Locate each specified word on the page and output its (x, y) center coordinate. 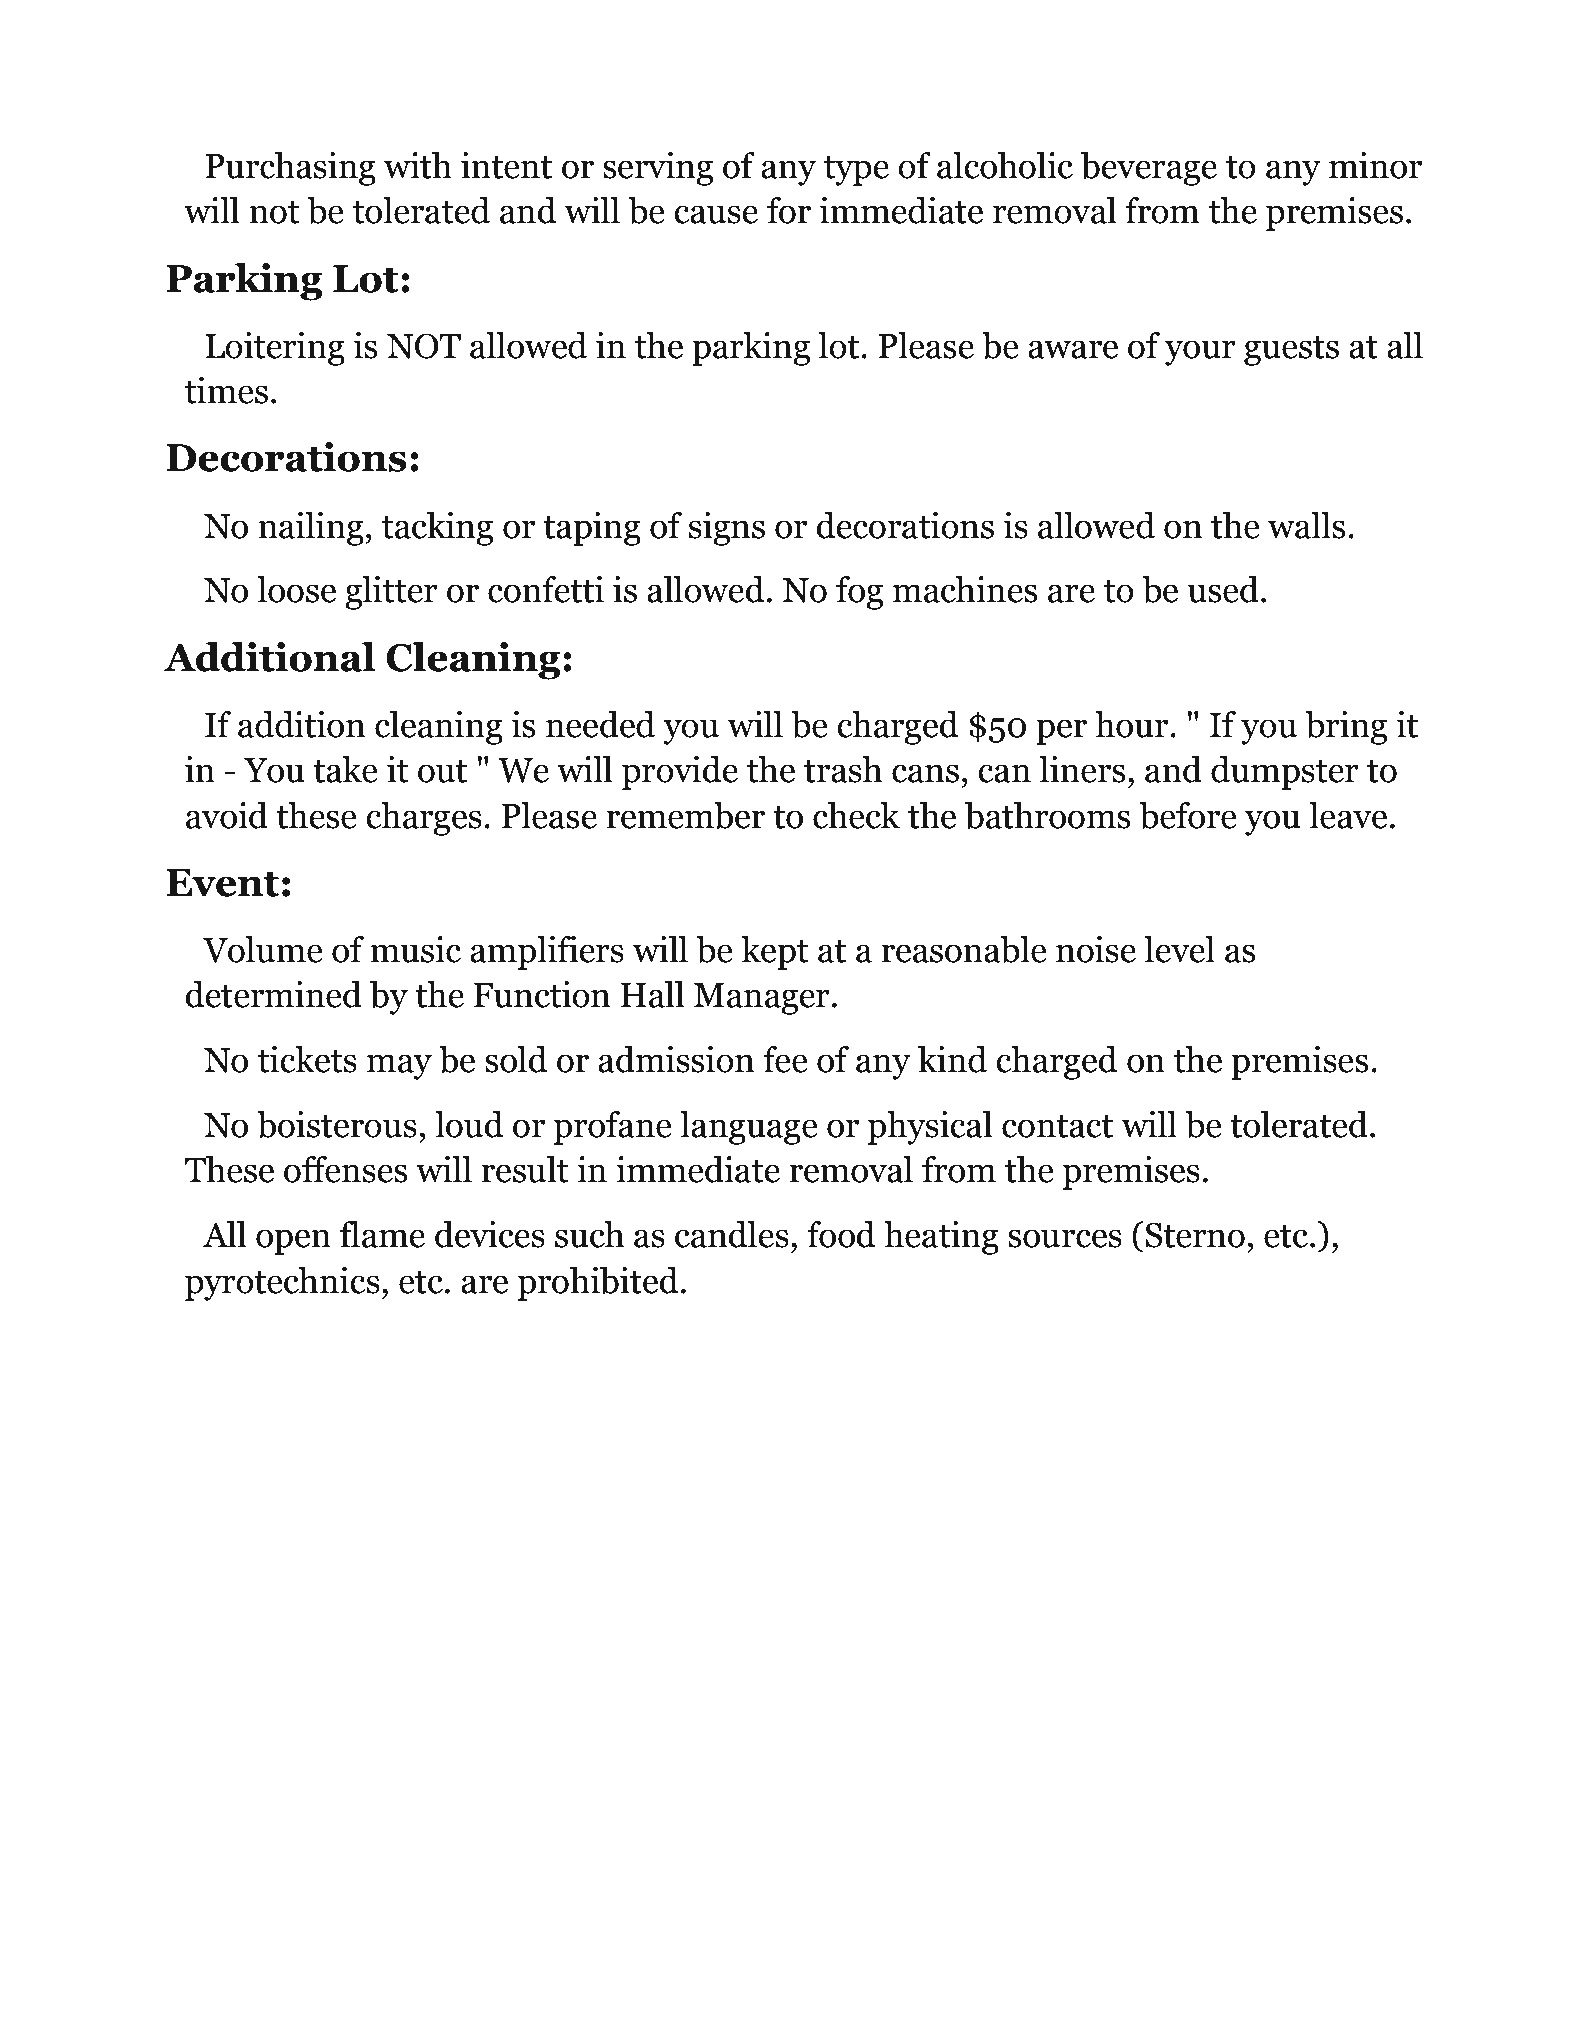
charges (424, 819)
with (418, 165)
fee (785, 1059)
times (226, 390)
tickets (307, 1059)
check (856, 815)
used (1223, 589)
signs (726, 529)
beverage (1149, 169)
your (1200, 353)
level (1179, 949)
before (1188, 815)
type (856, 170)
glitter (391, 593)
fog (859, 593)
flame (382, 1234)
